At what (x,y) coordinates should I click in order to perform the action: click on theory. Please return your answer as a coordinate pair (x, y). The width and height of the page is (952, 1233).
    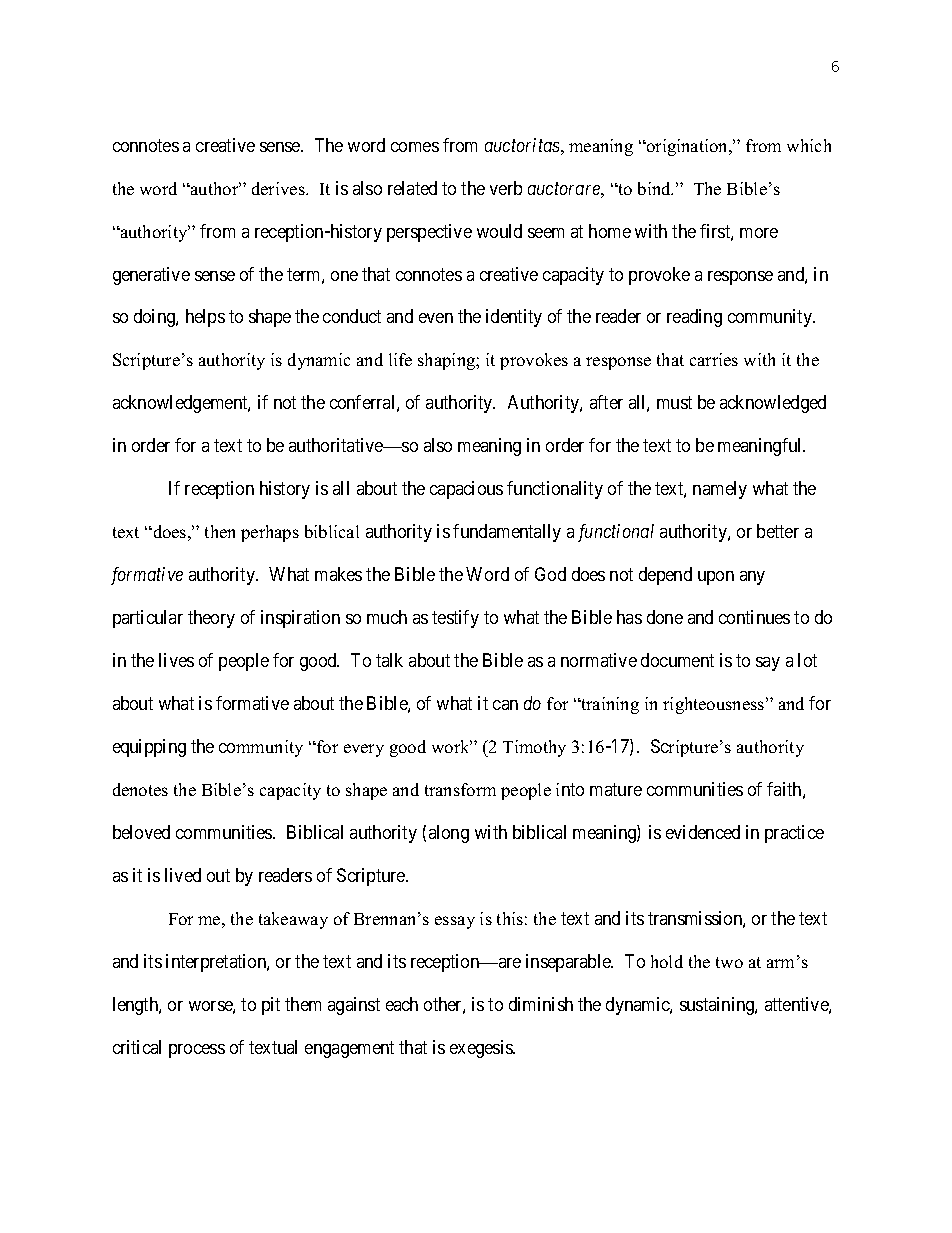
    Looking at the image, I should click on (211, 619).
